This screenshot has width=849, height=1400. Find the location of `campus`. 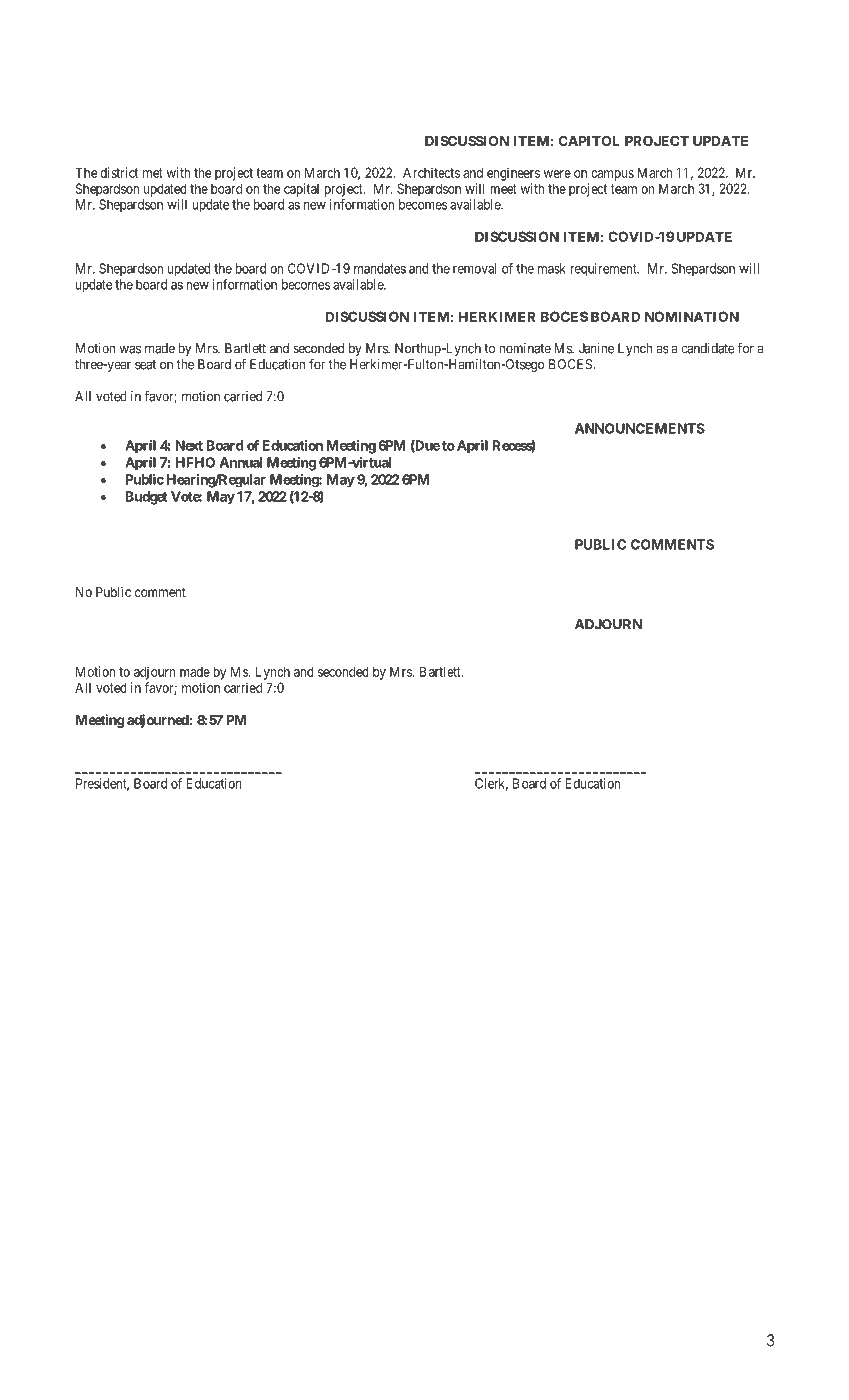

campus is located at coordinates (612, 175).
